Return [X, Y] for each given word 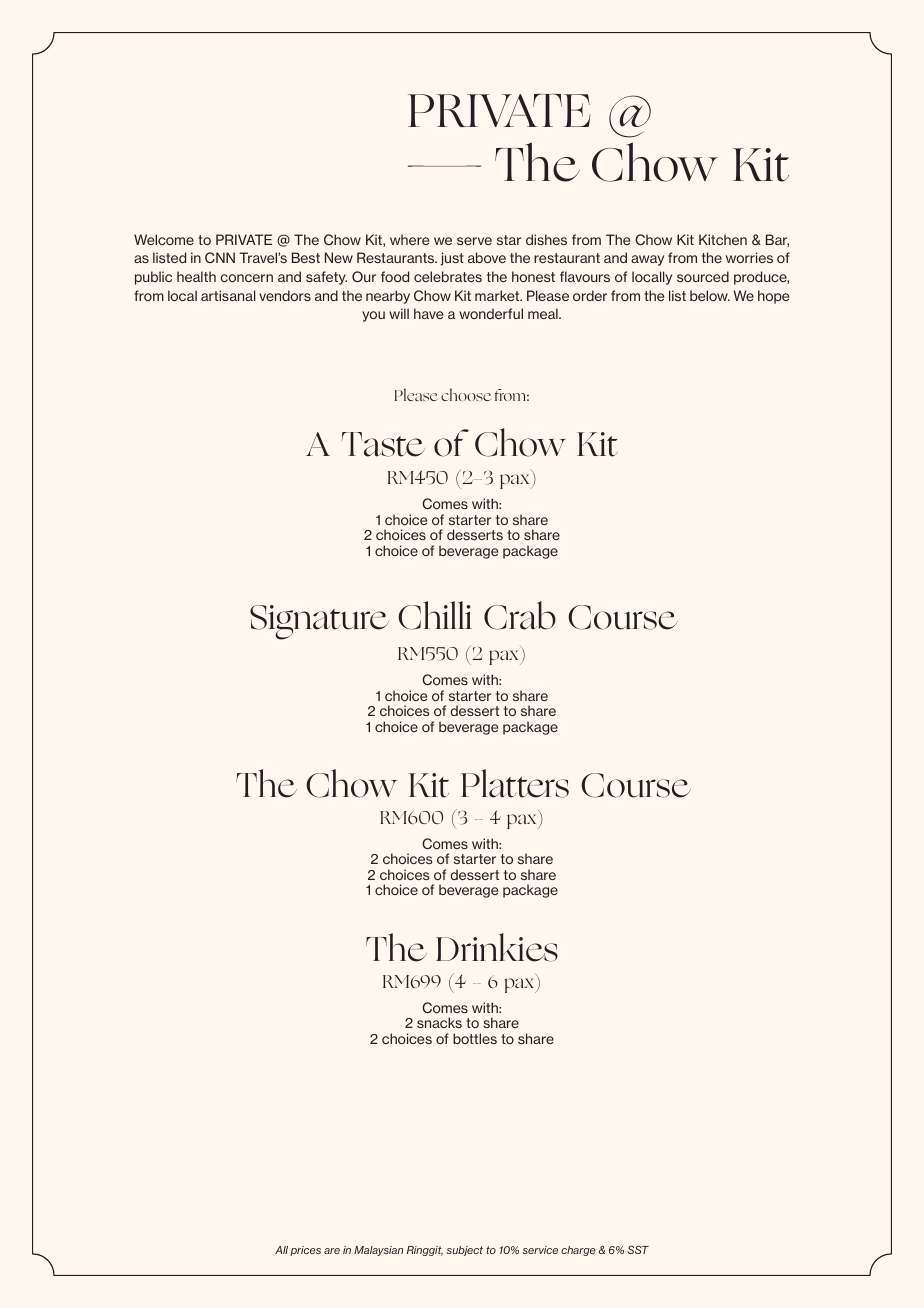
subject [465, 1251]
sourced [703, 276]
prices [305, 1251]
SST [638, 1250]
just [452, 259]
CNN [220, 257]
